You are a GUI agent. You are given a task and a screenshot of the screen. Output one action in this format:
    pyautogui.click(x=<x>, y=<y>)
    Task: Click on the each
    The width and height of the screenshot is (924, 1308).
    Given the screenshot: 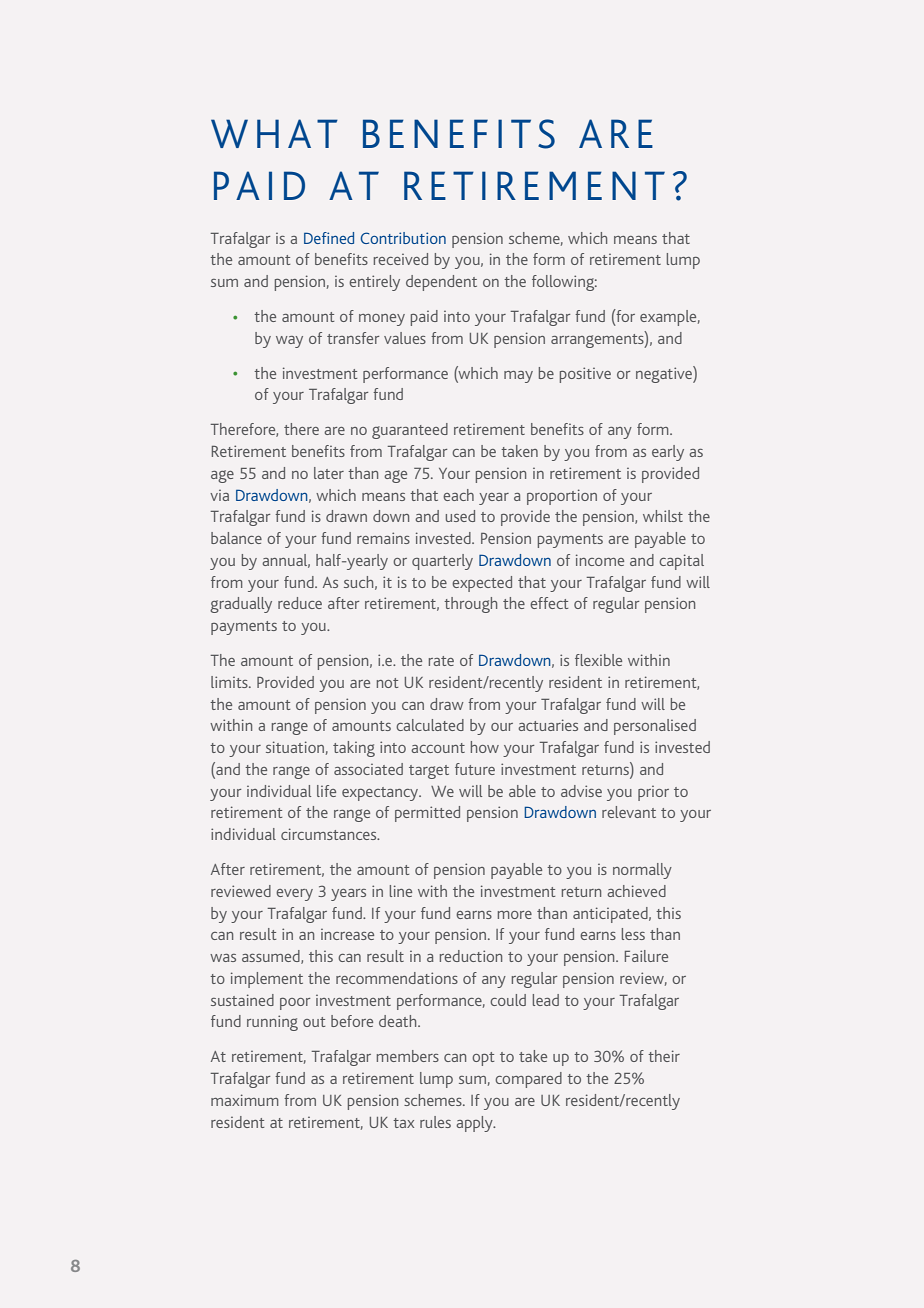 What is the action you would take?
    pyautogui.click(x=458, y=495)
